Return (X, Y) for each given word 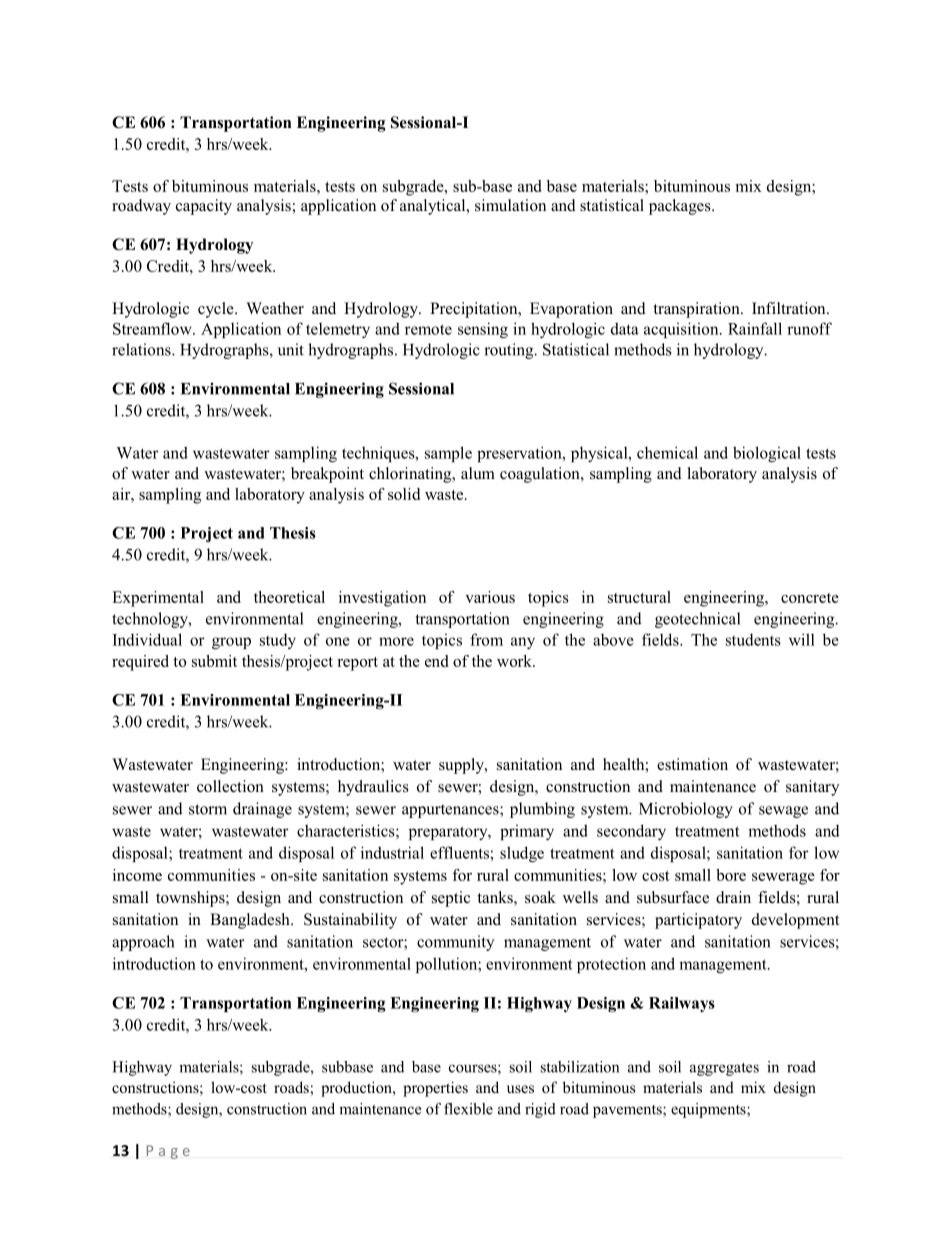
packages (681, 207)
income (137, 875)
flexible (468, 1109)
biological (767, 454)
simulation (510, 205)
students (753, 639)
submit (214, 661)
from (486, 639)
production (357, 1089)
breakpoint (327, 475)
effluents (459, 852)
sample (448, 454)
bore (731, 875)
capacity (204, 207)
